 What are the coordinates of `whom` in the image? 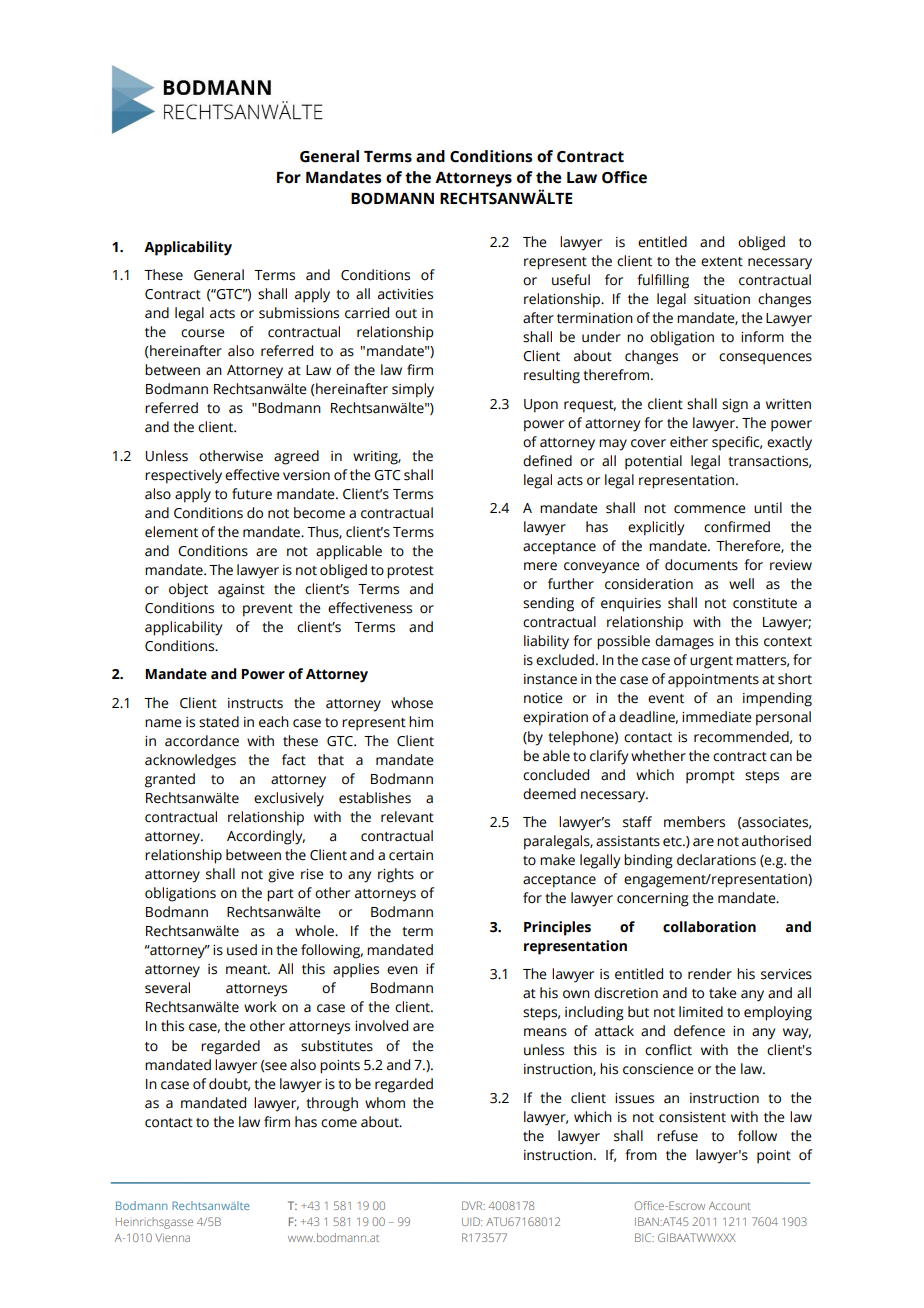 It's located at (385, 1103).
